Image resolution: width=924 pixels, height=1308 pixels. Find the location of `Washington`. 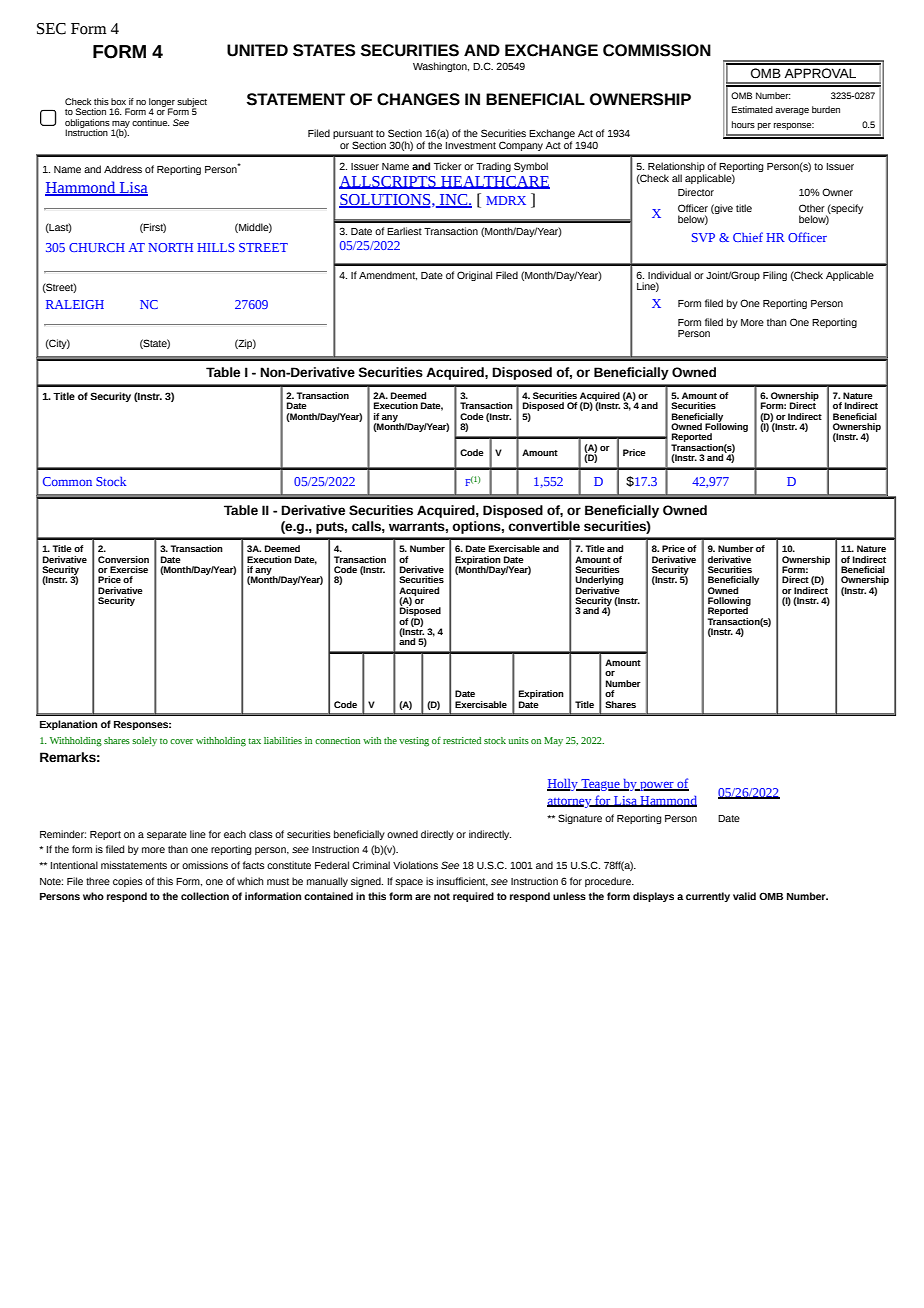

Washington is located at coordinates (441, 67).
